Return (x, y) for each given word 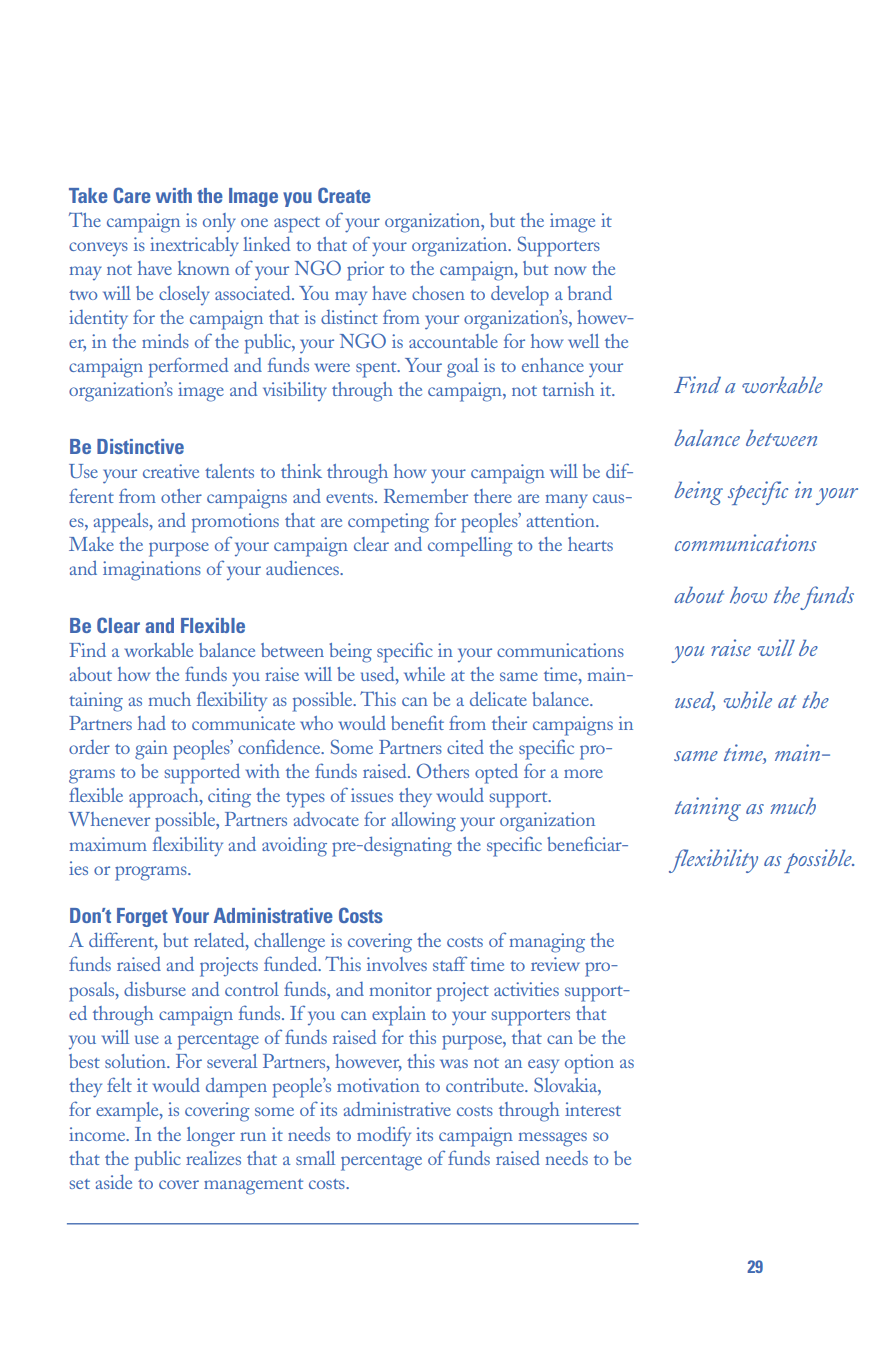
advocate (326, 819)
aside (114, 1181)
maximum (108, 844)
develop (520, 295)
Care (132, 195)
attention (562, 520)
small (315, 1158)
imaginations (152, 571)
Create (344, 195)
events (351, 498)
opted (496, 774)
